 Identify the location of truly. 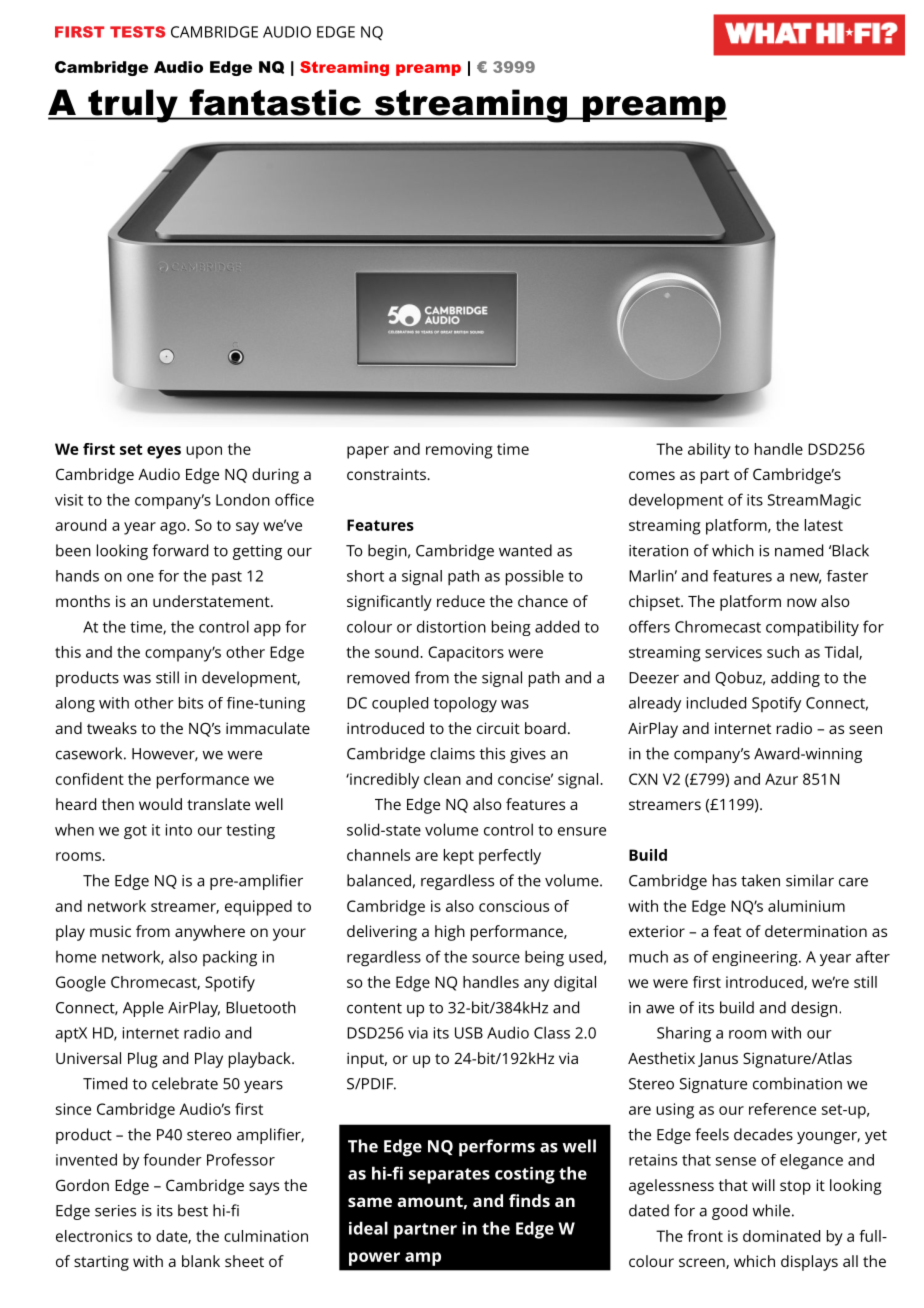
(133, 106).
